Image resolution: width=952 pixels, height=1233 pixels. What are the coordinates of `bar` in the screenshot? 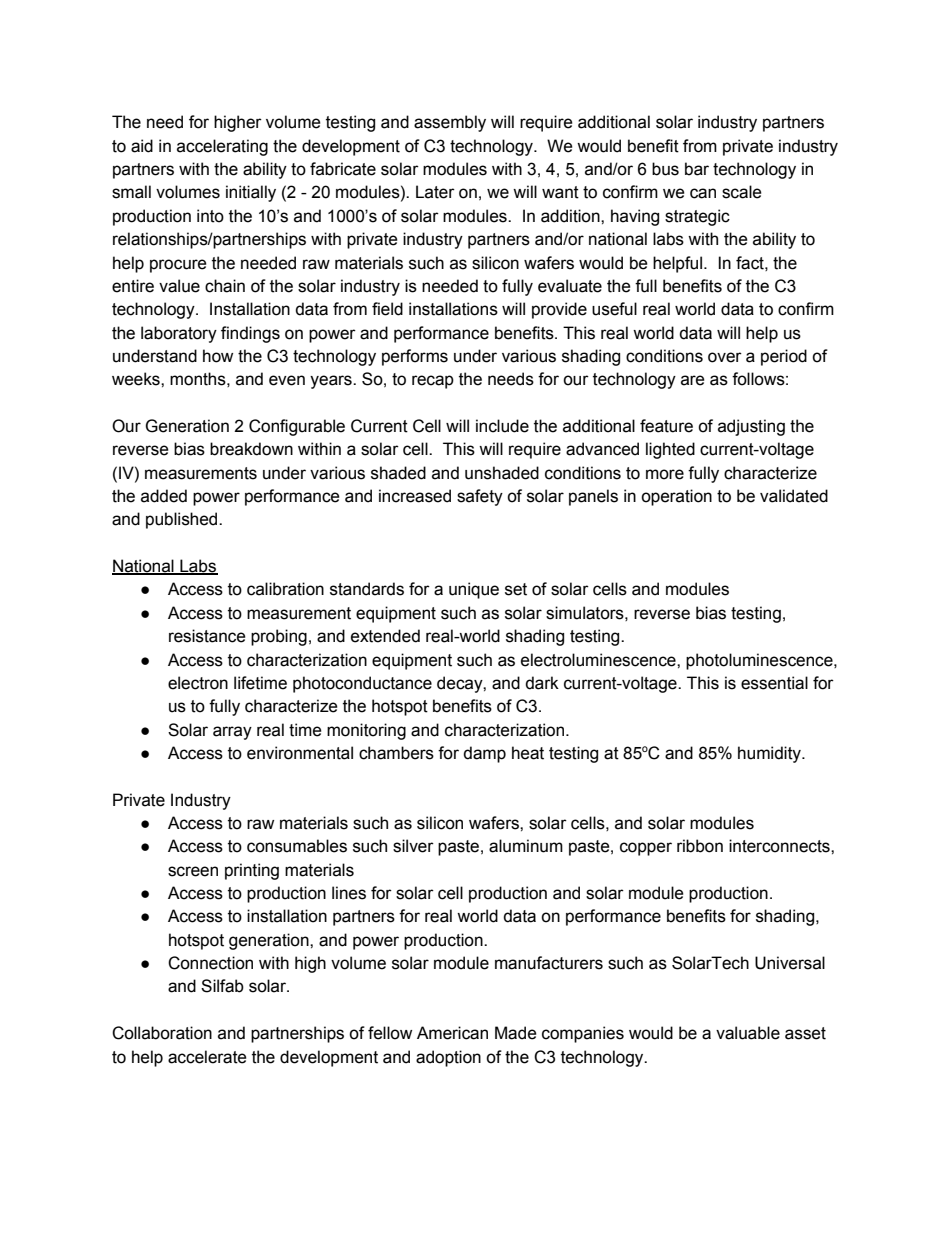 It's located at (697, 169).
